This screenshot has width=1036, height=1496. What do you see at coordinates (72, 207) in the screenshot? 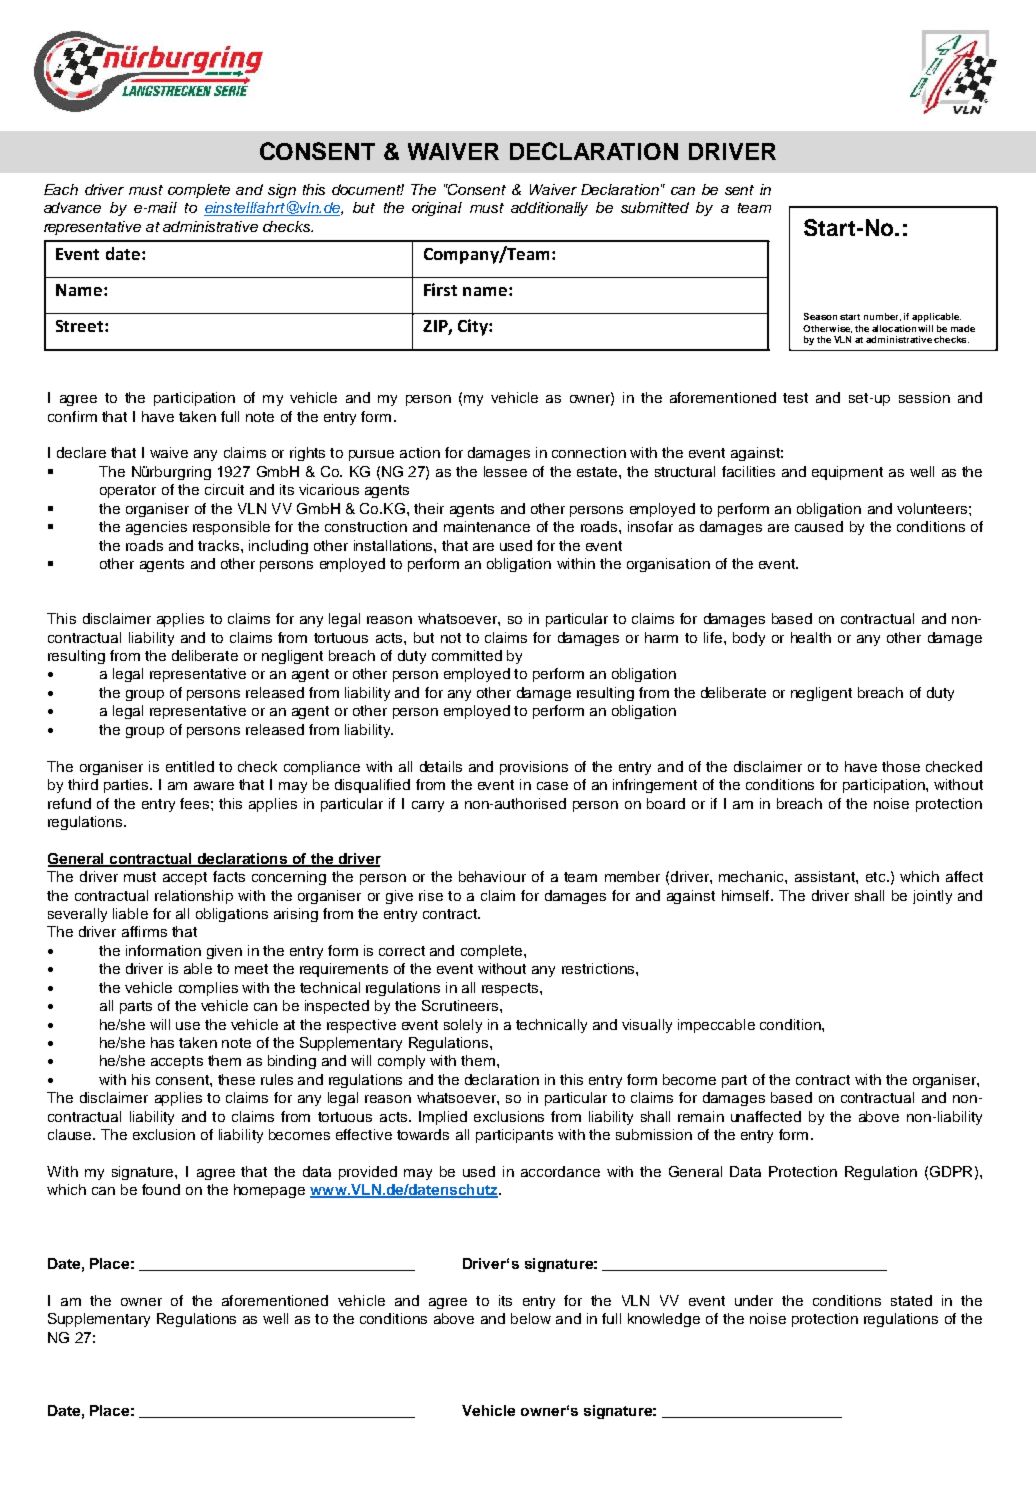
I see `advance` at bounding box center [72, 207].
